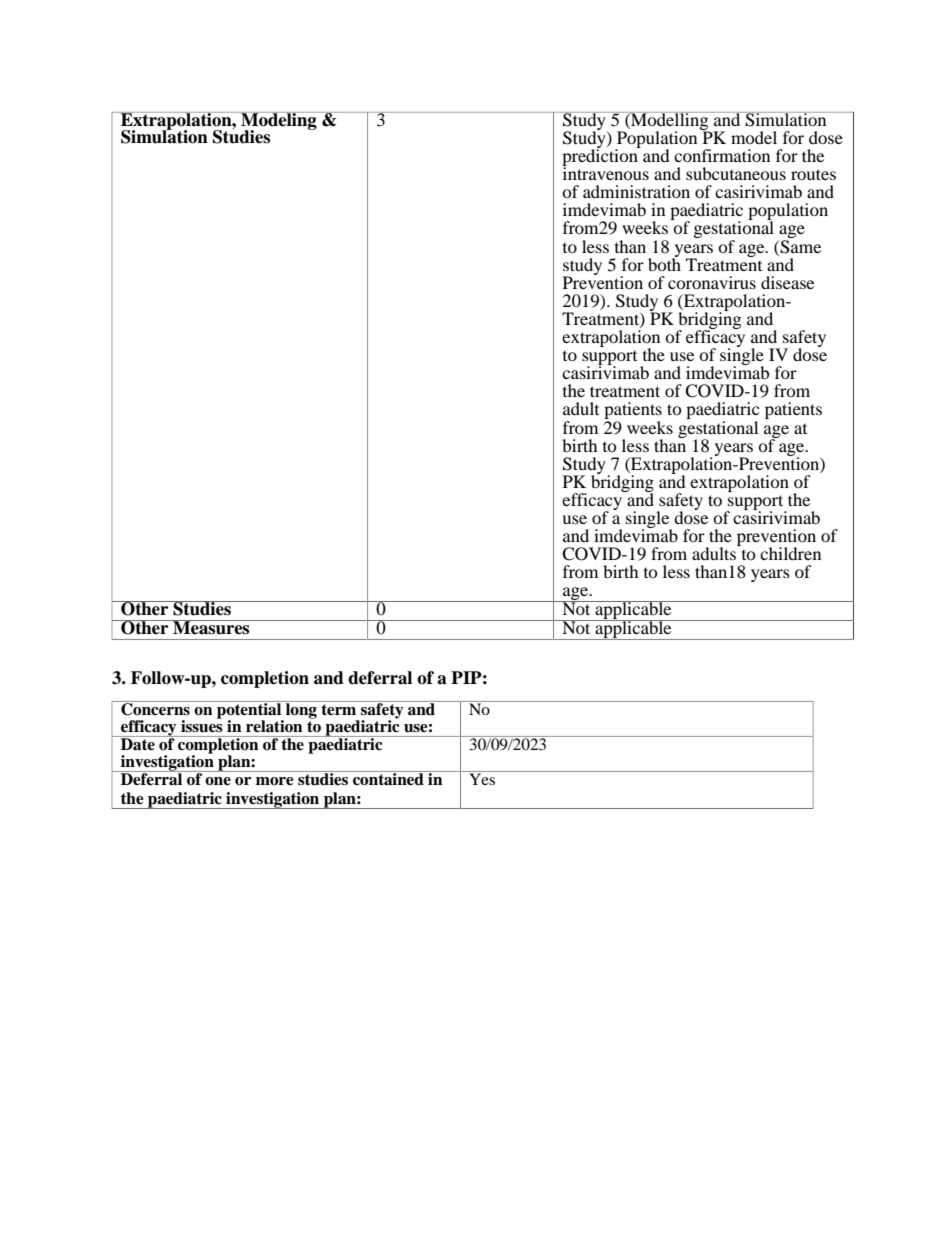  Describe the element at coordinates (787, 282) in the screenshot. I see `disease` at that location.
